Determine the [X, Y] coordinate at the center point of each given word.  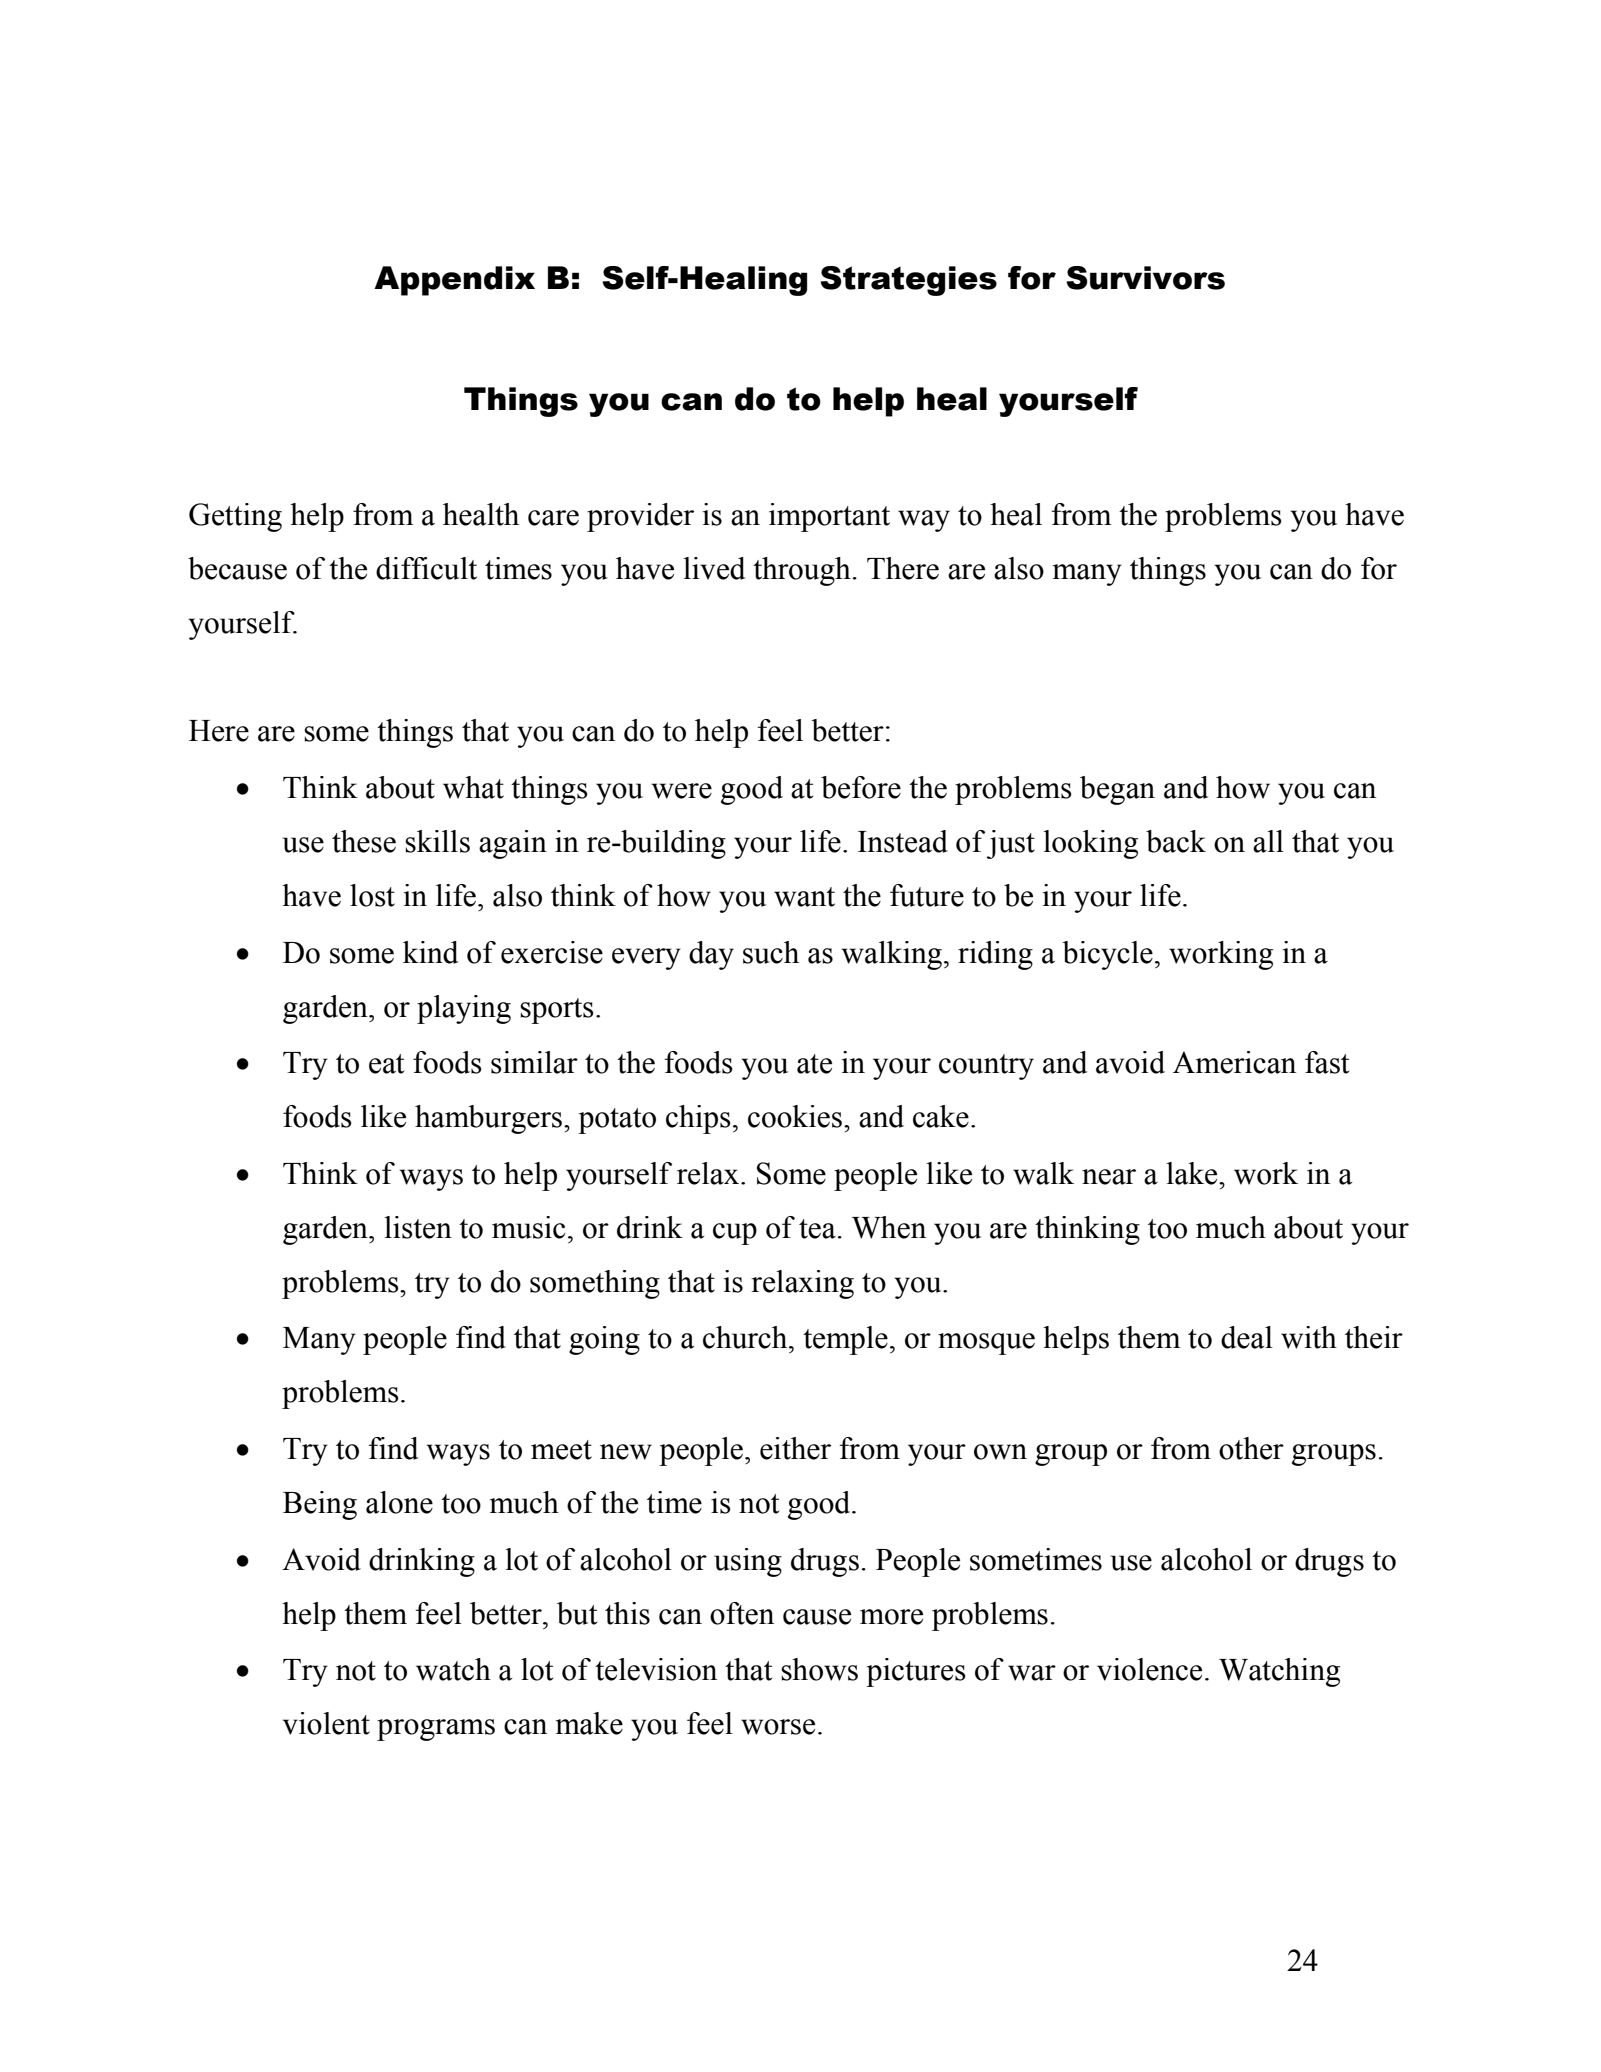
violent [326, 1723]
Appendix [454, 281]
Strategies [908, 281]
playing [464, 1009]
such [771, 952]
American [1234, 1062]
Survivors [1145, 278]
